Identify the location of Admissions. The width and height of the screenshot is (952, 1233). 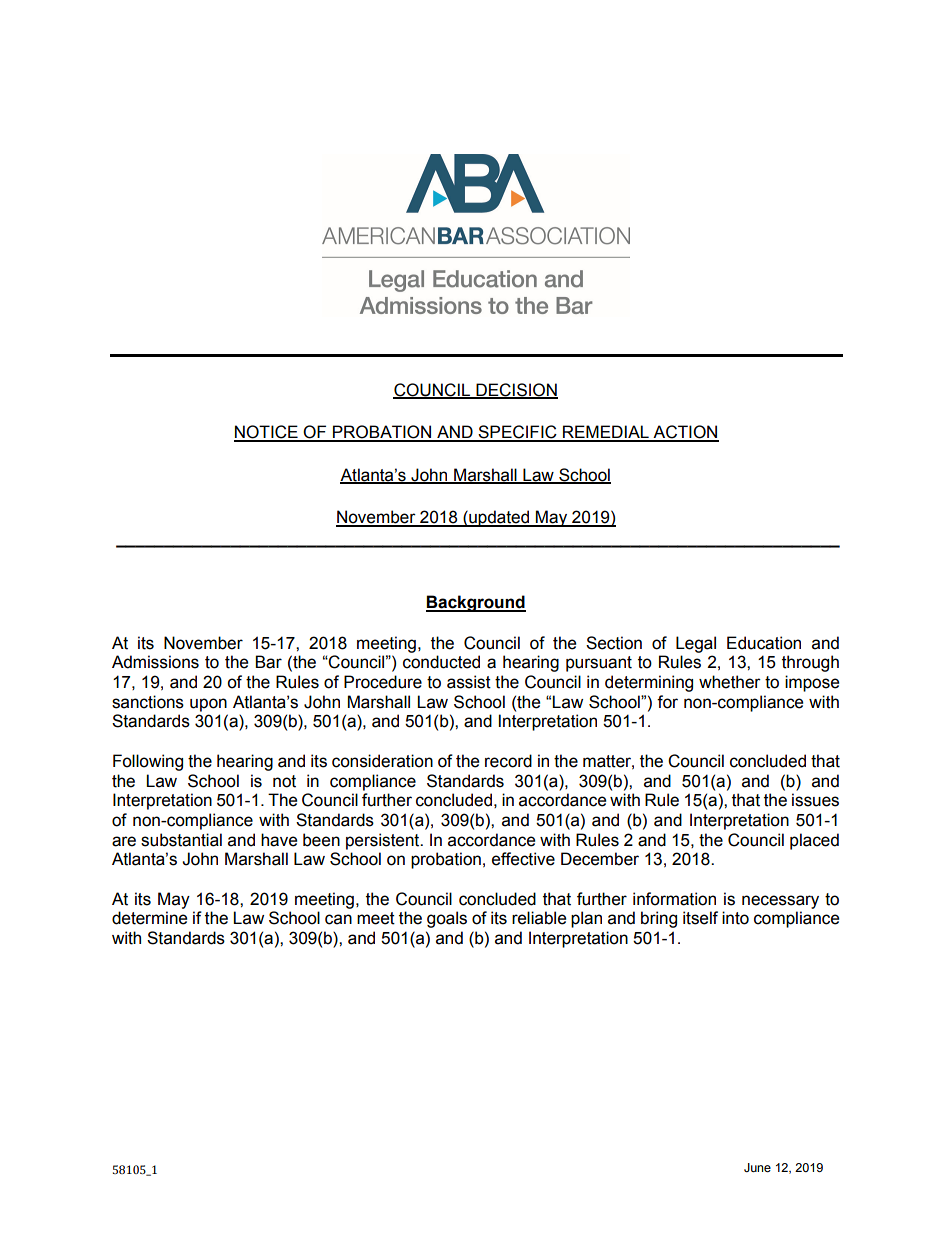
(155, 662).
